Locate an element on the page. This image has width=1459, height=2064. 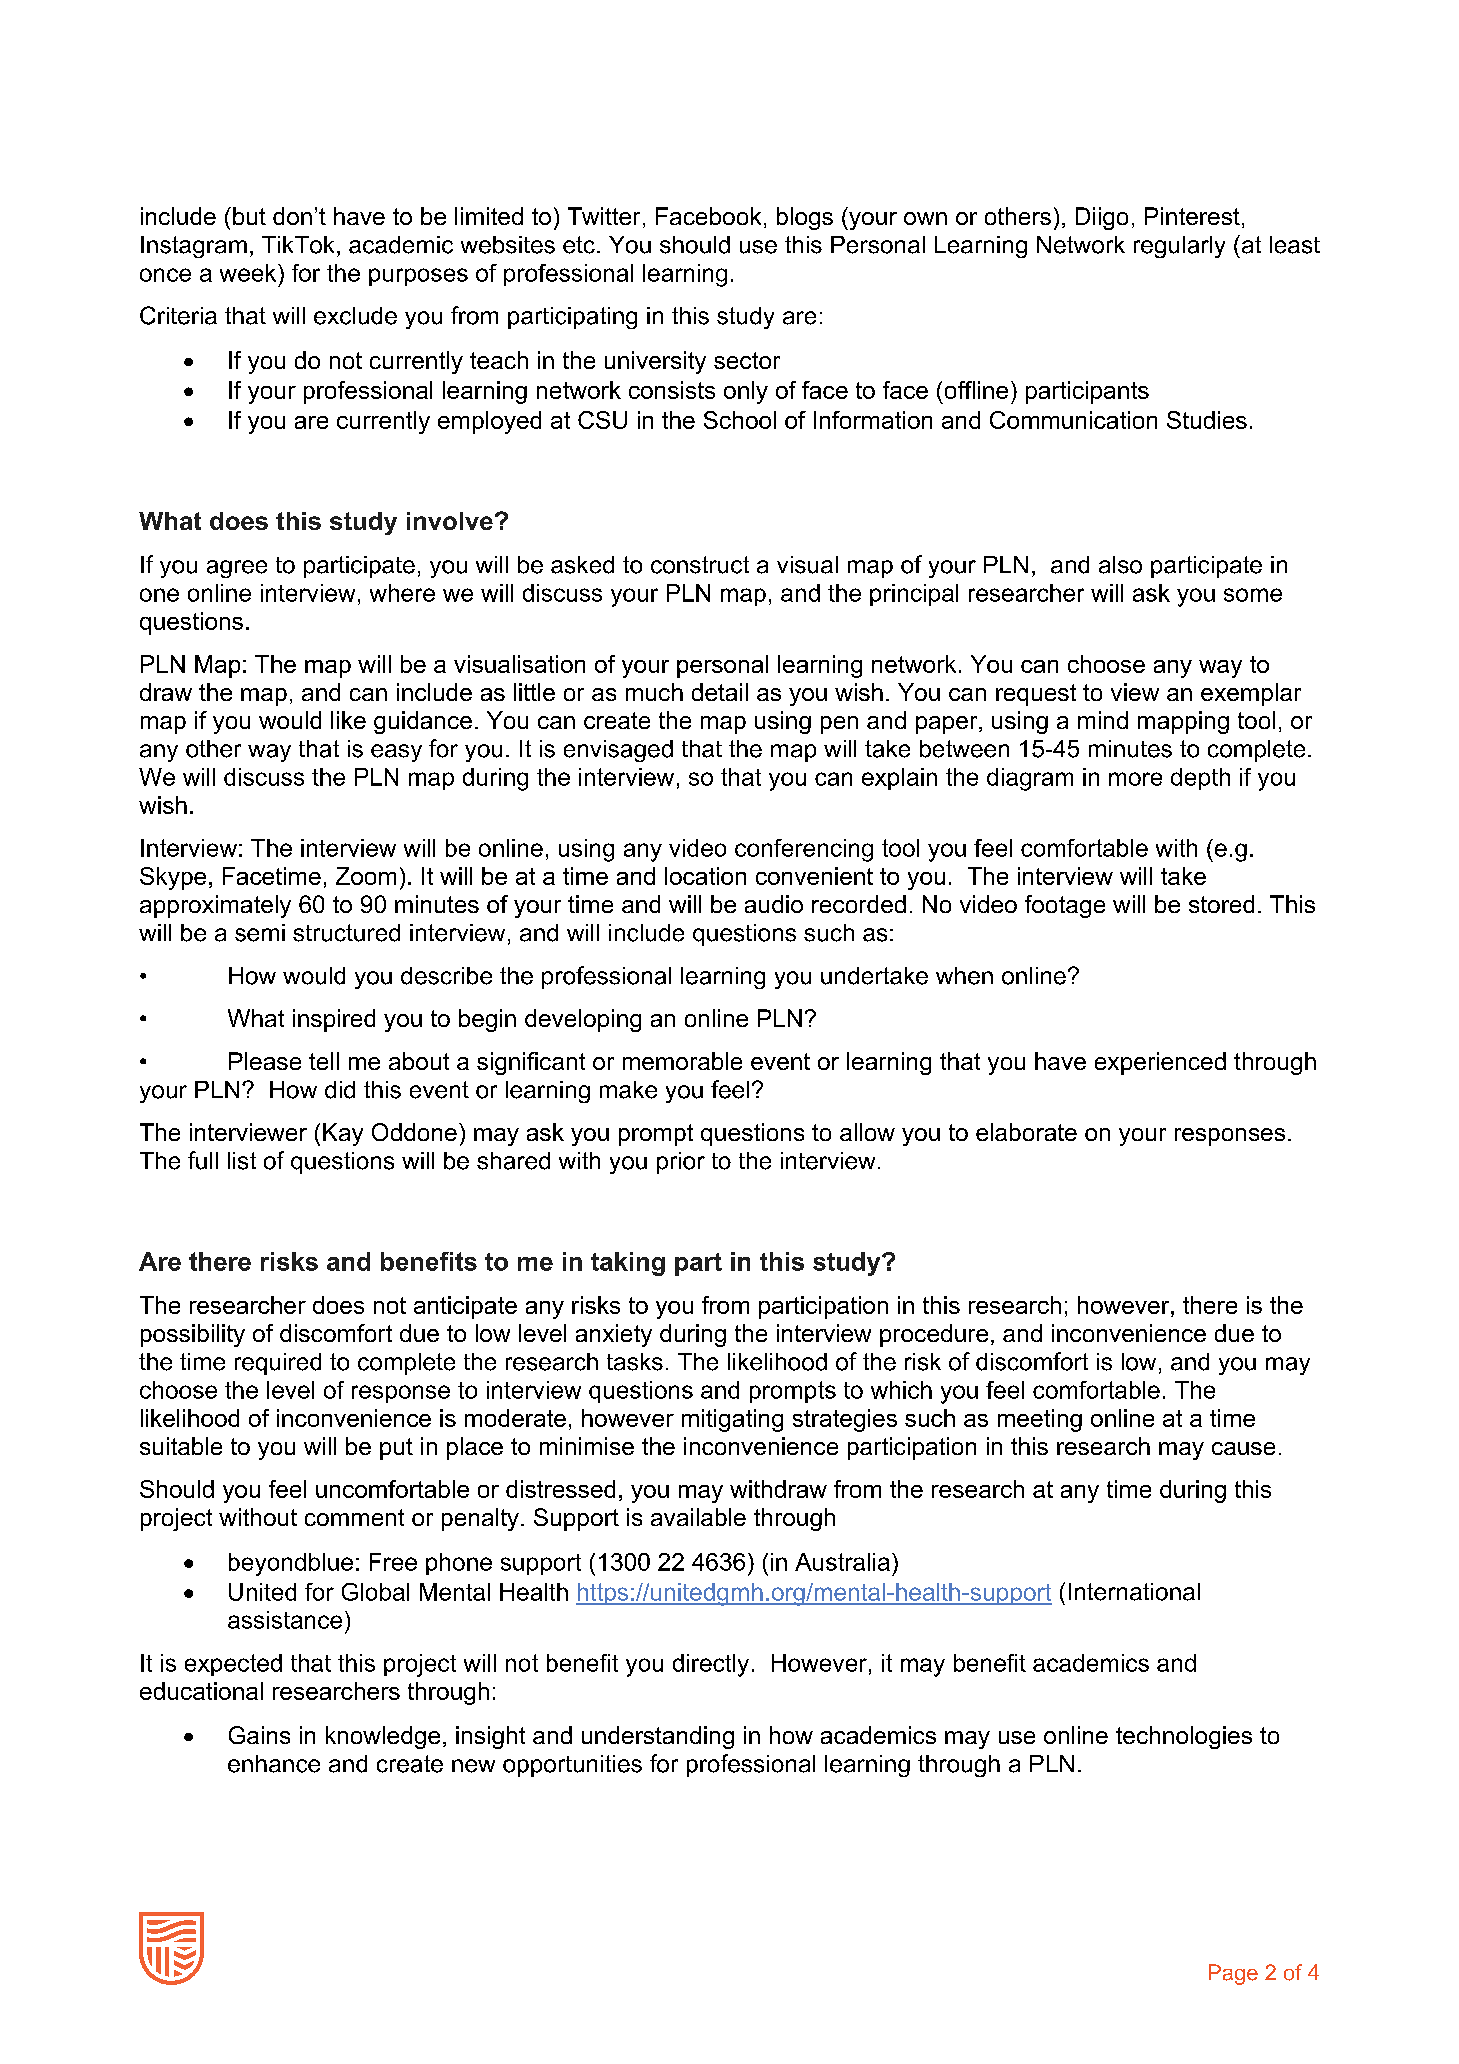
Page is located at coordinates (1233, 1974).
